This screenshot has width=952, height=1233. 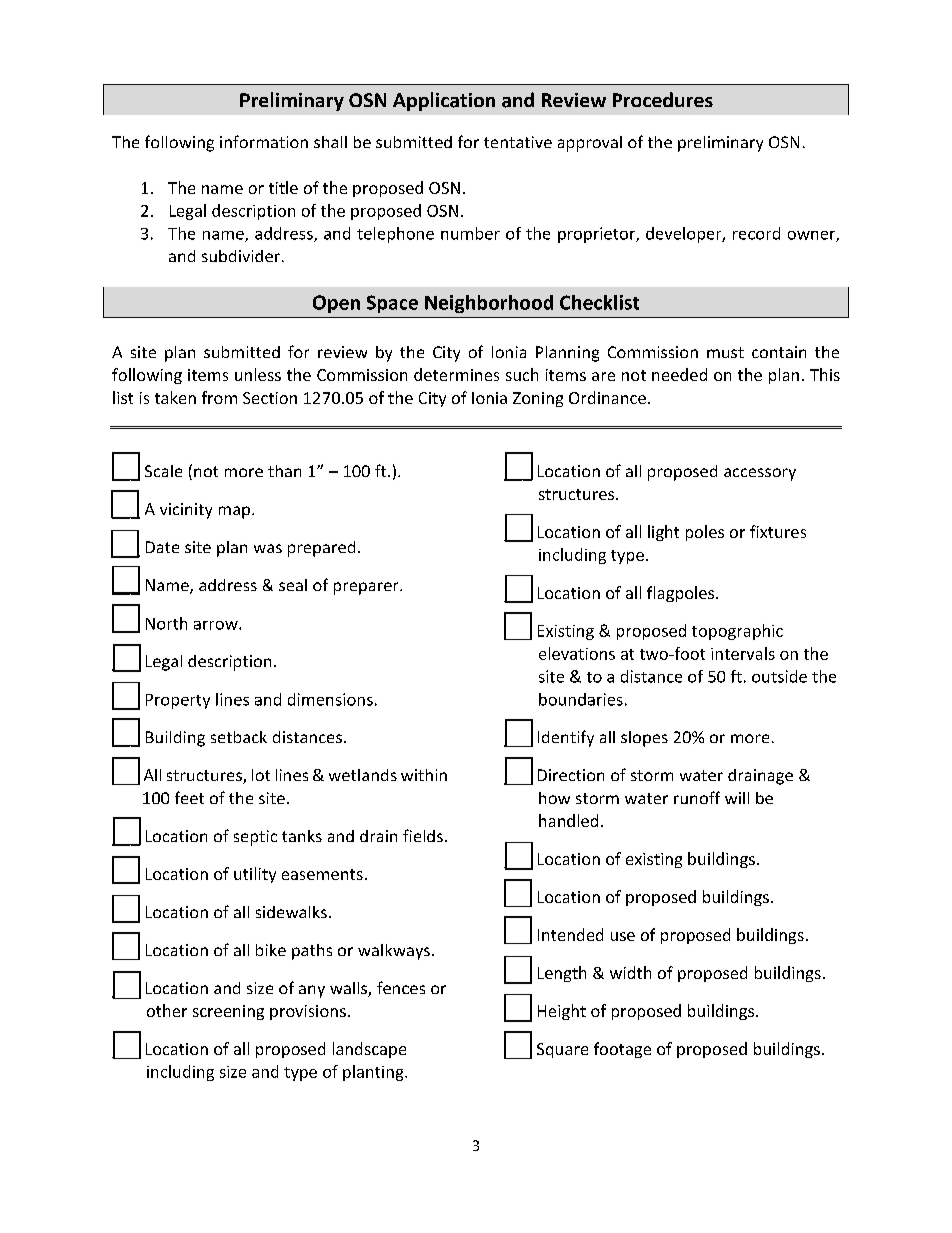 I want to click on was, so click(x=268, y=548).
